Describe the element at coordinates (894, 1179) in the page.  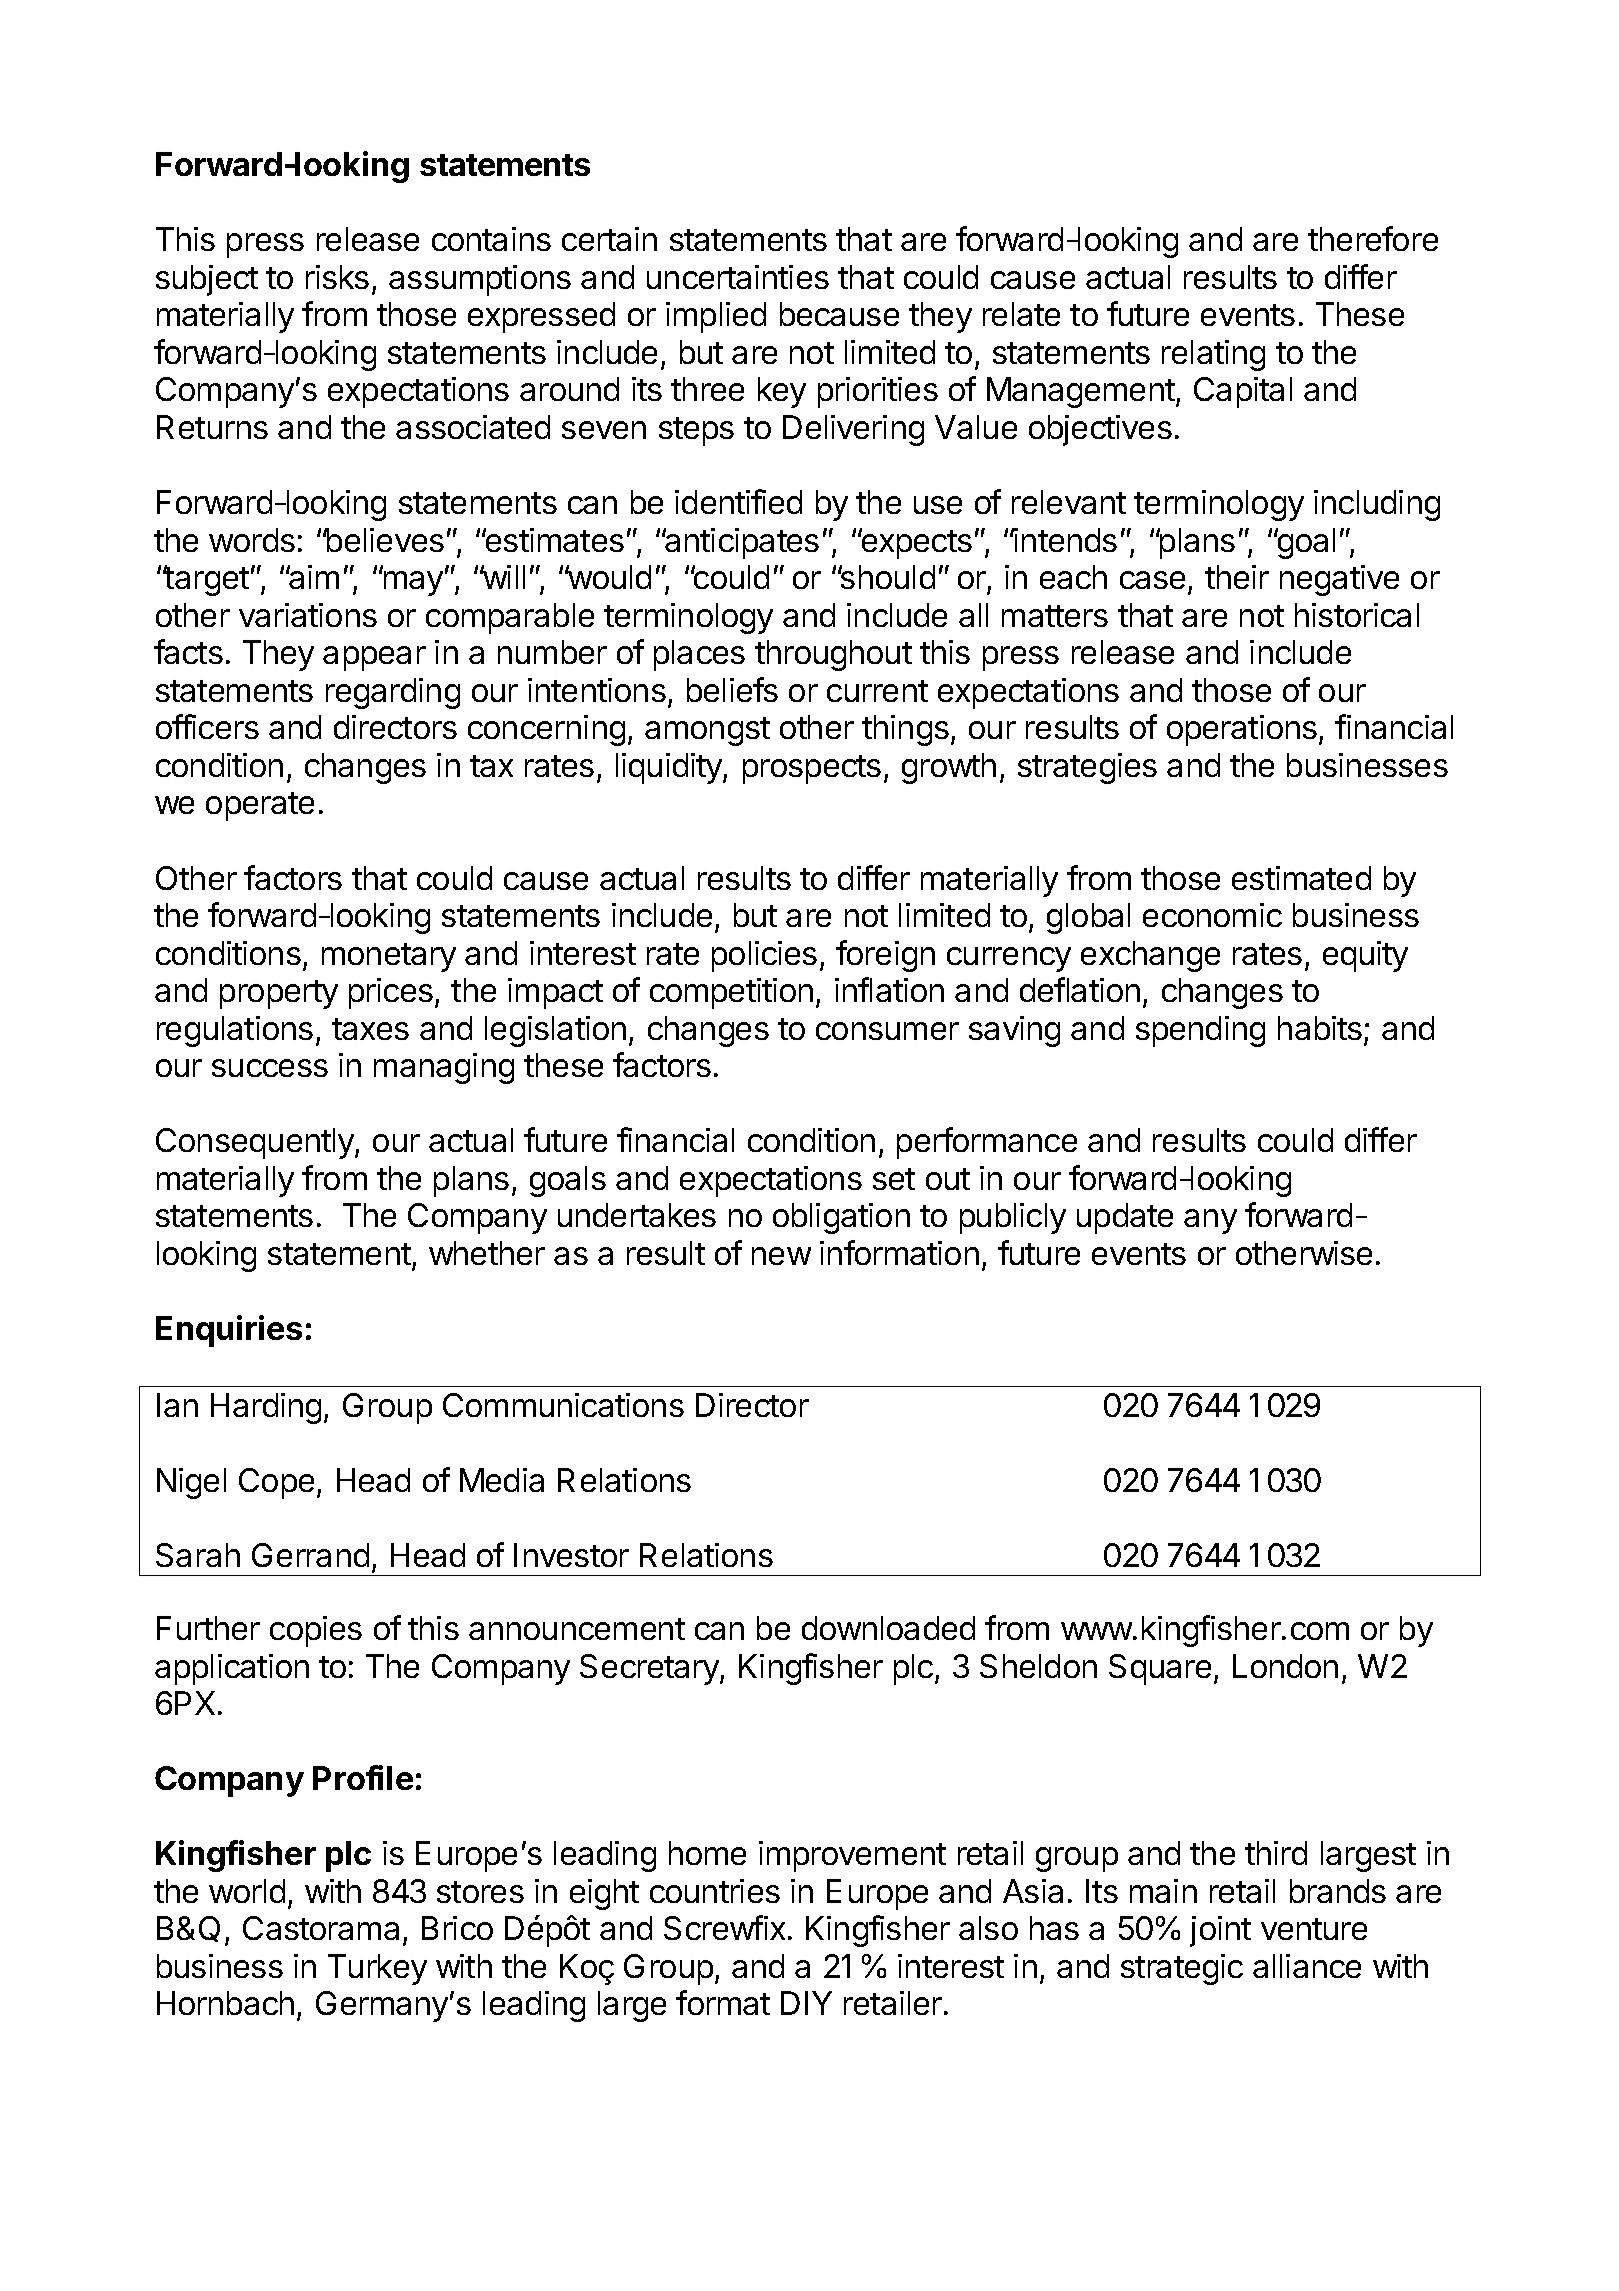
I see `set` at that location.
